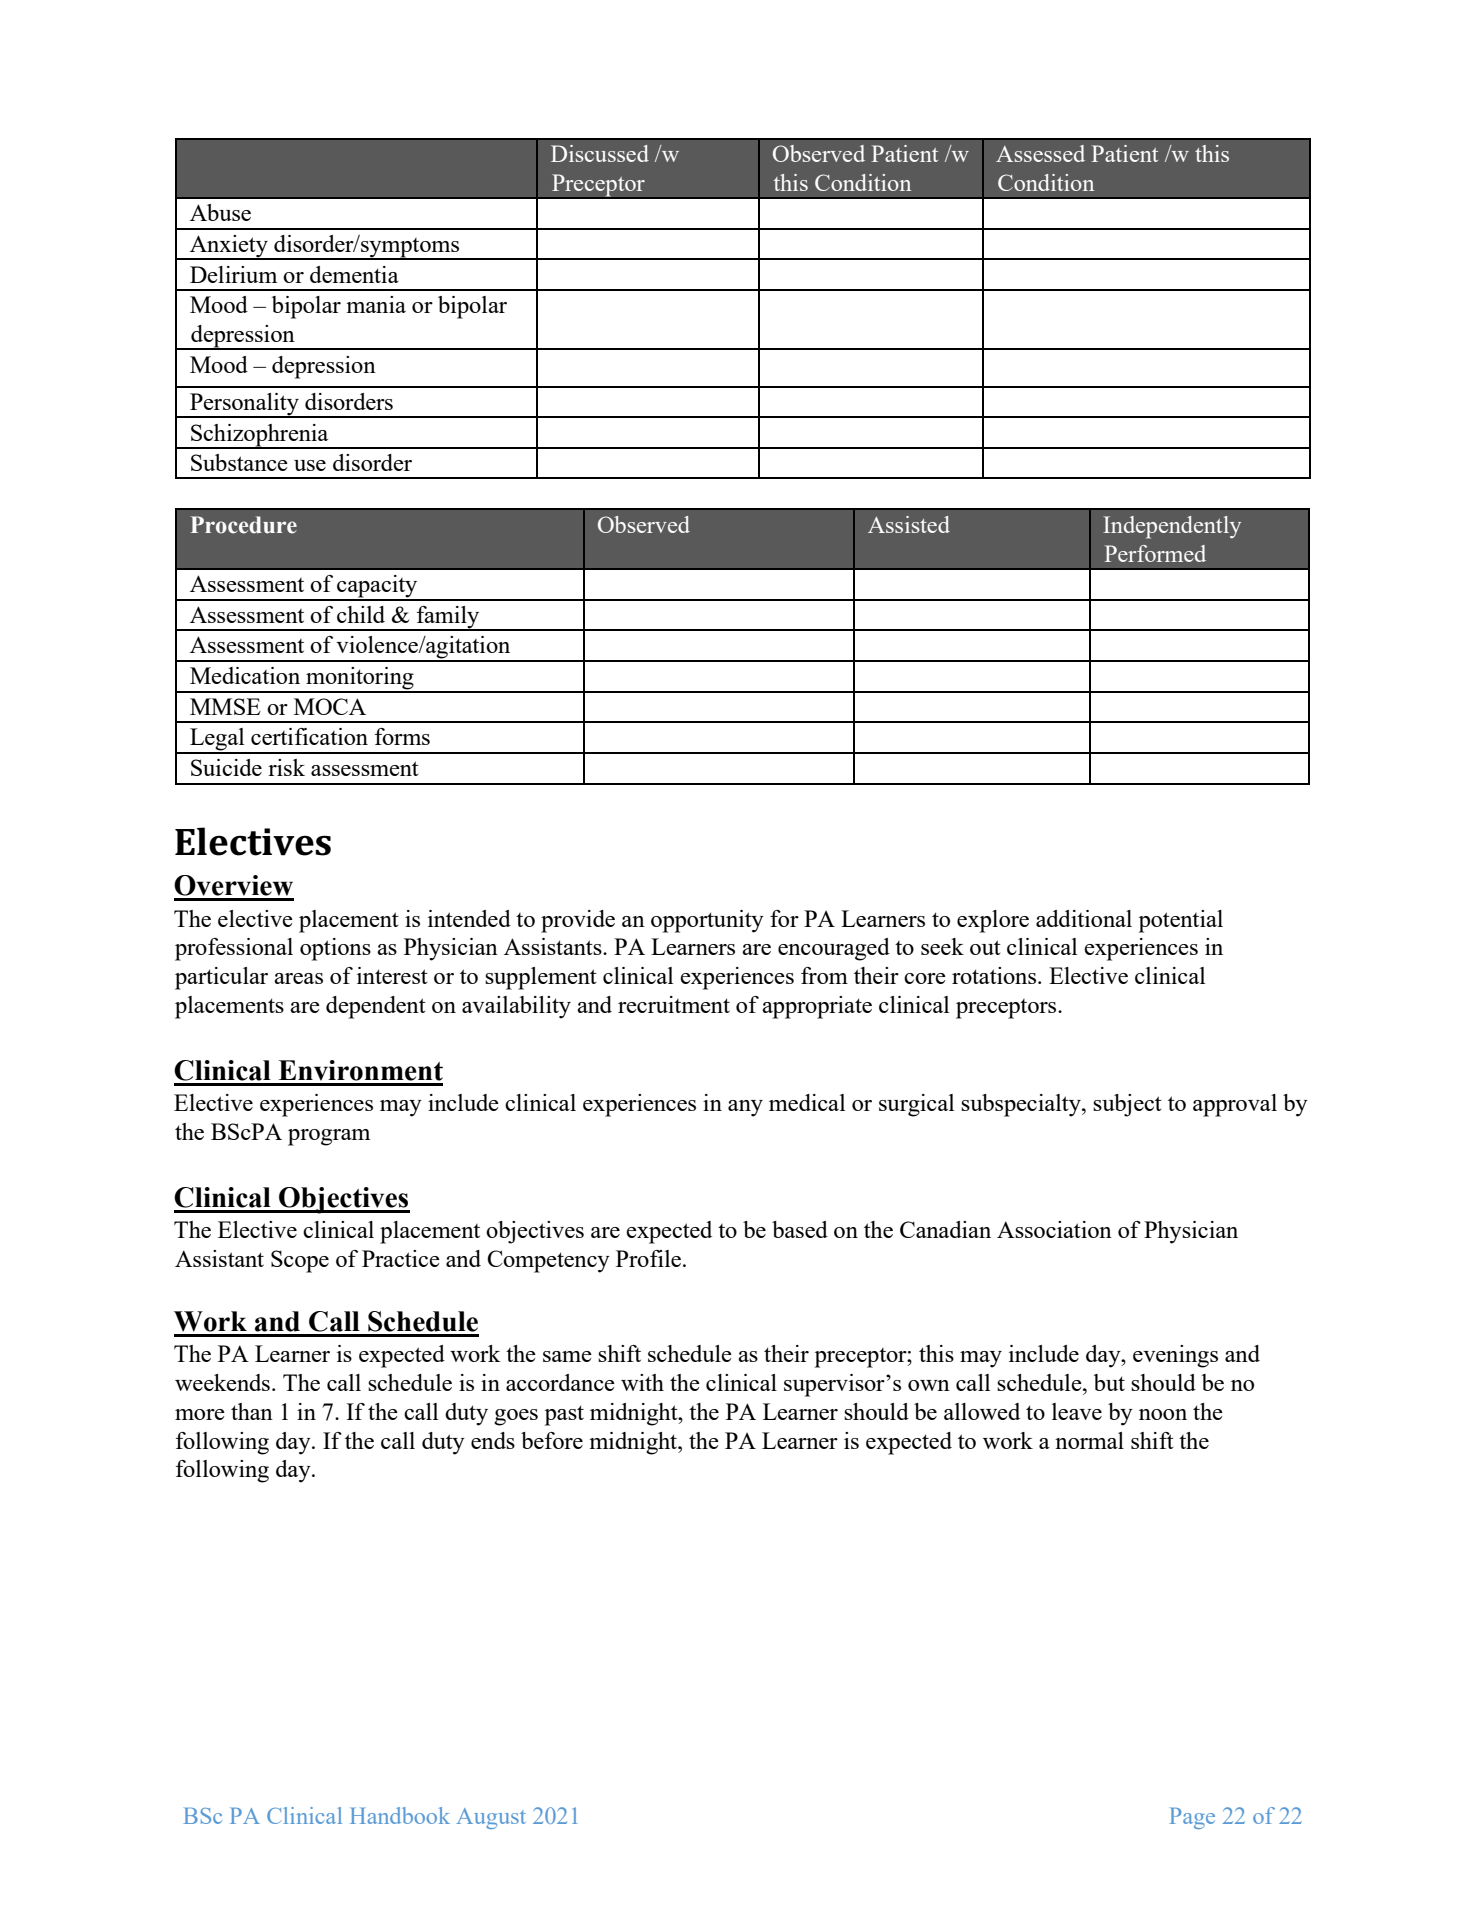 The image size is (1484, 1921). Describe the element at coordinates (361, 614) in the page. I see `child` at that location.
